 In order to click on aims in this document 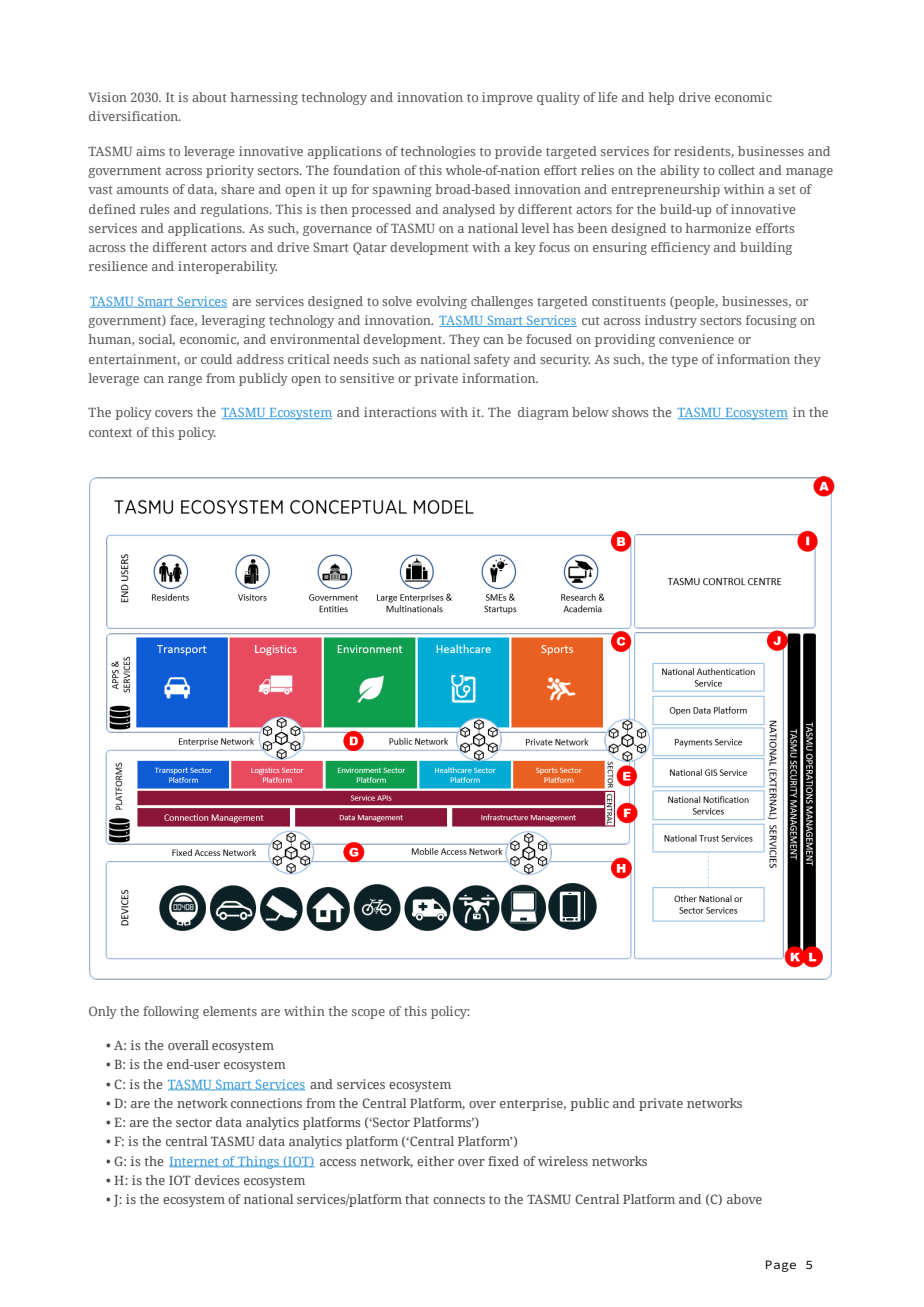, I will do `click(150, 151)`.
